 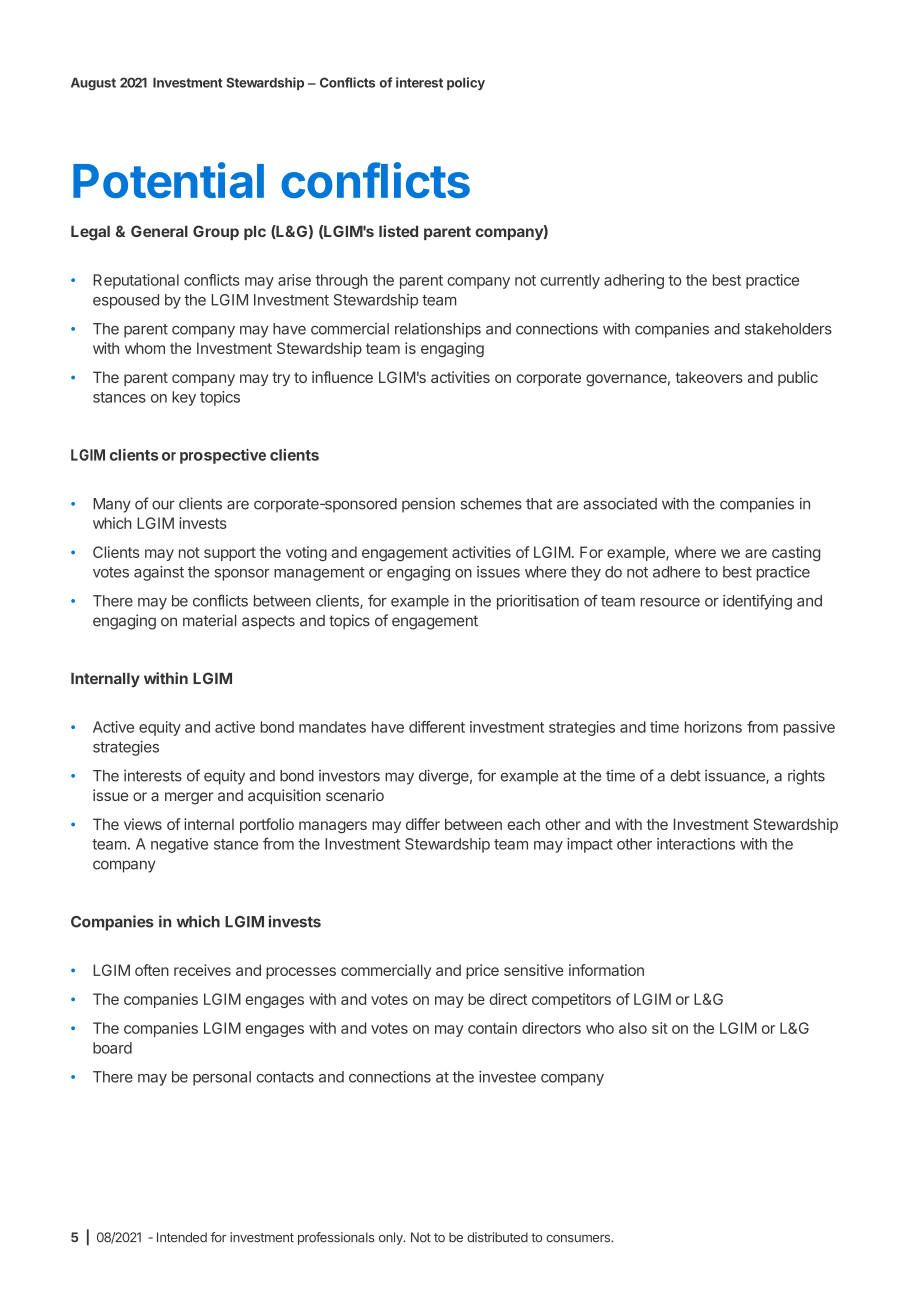 What do you see at coordinates (168, 180) in the document?
I see `Potential` at bounding box center [168, 180].
